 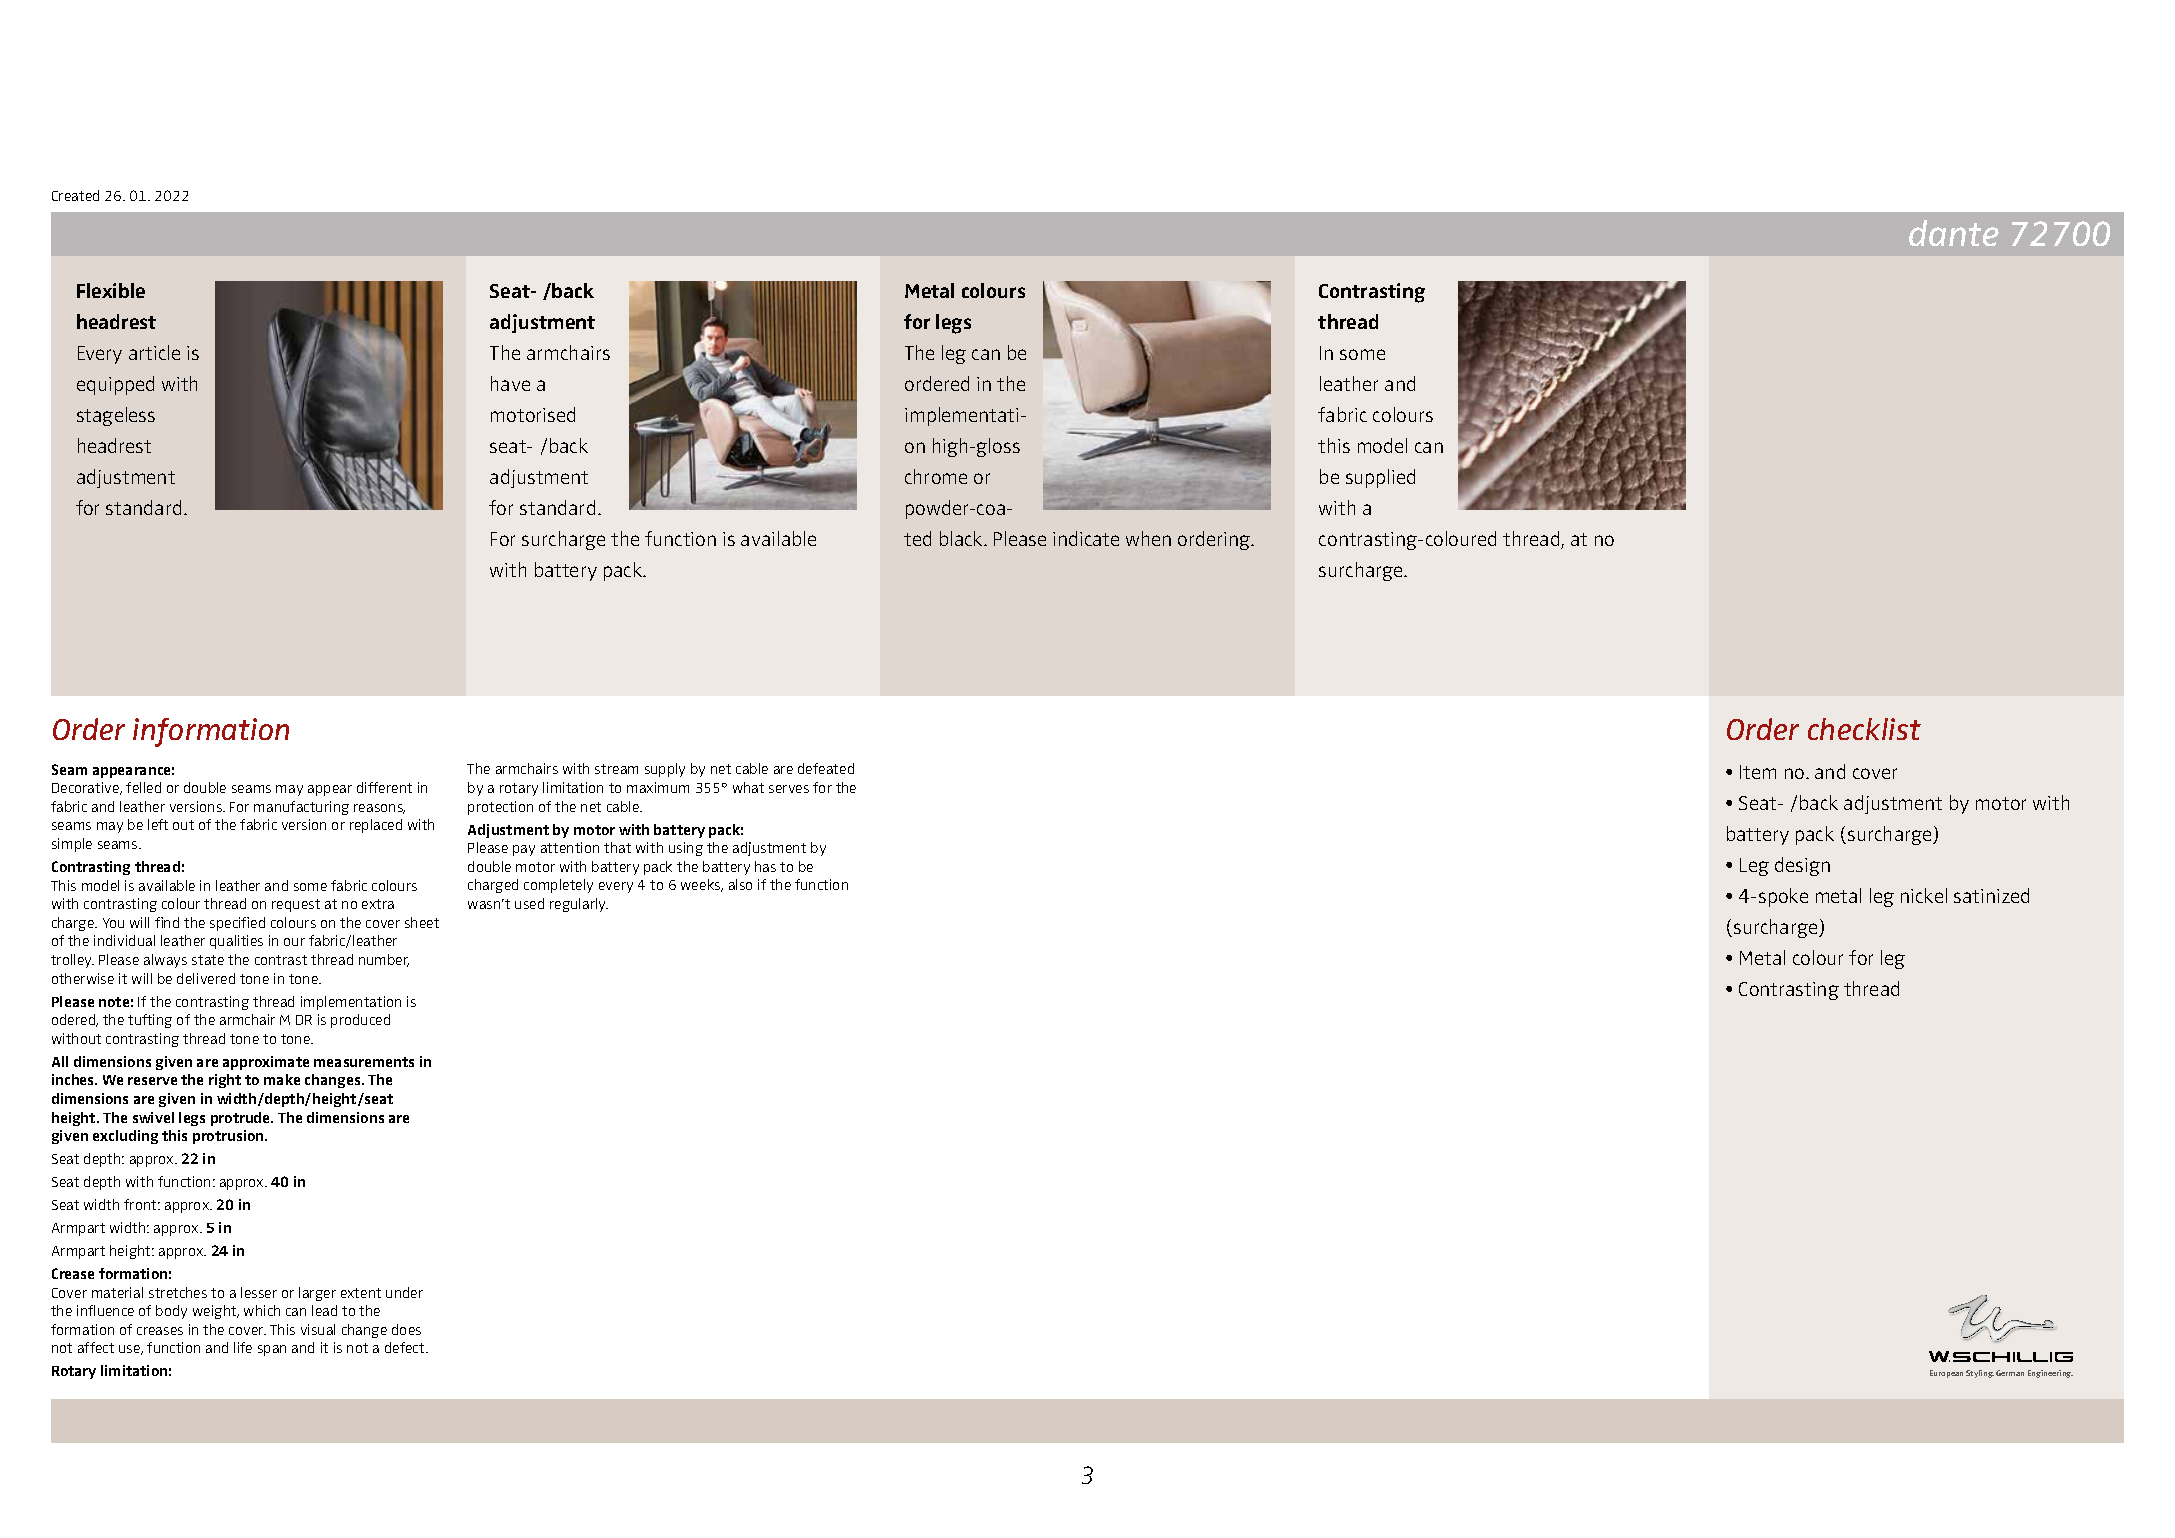 What do you see at coordinates (740, 884) in the screenshot?
I see `also` at bounding box center [740, 884].
